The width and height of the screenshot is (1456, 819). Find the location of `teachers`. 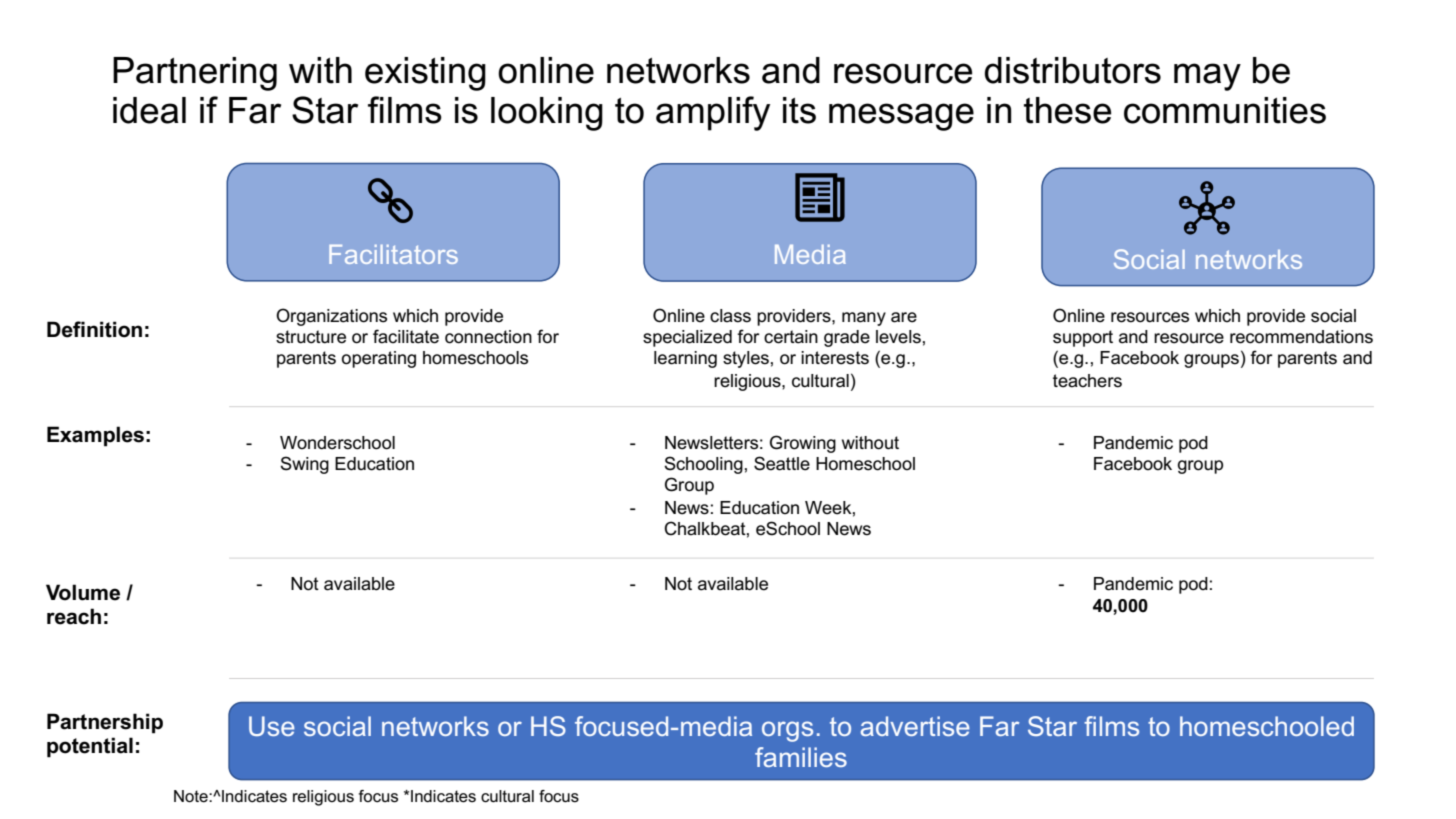

teachers is located at coordinates (1087, 381).
